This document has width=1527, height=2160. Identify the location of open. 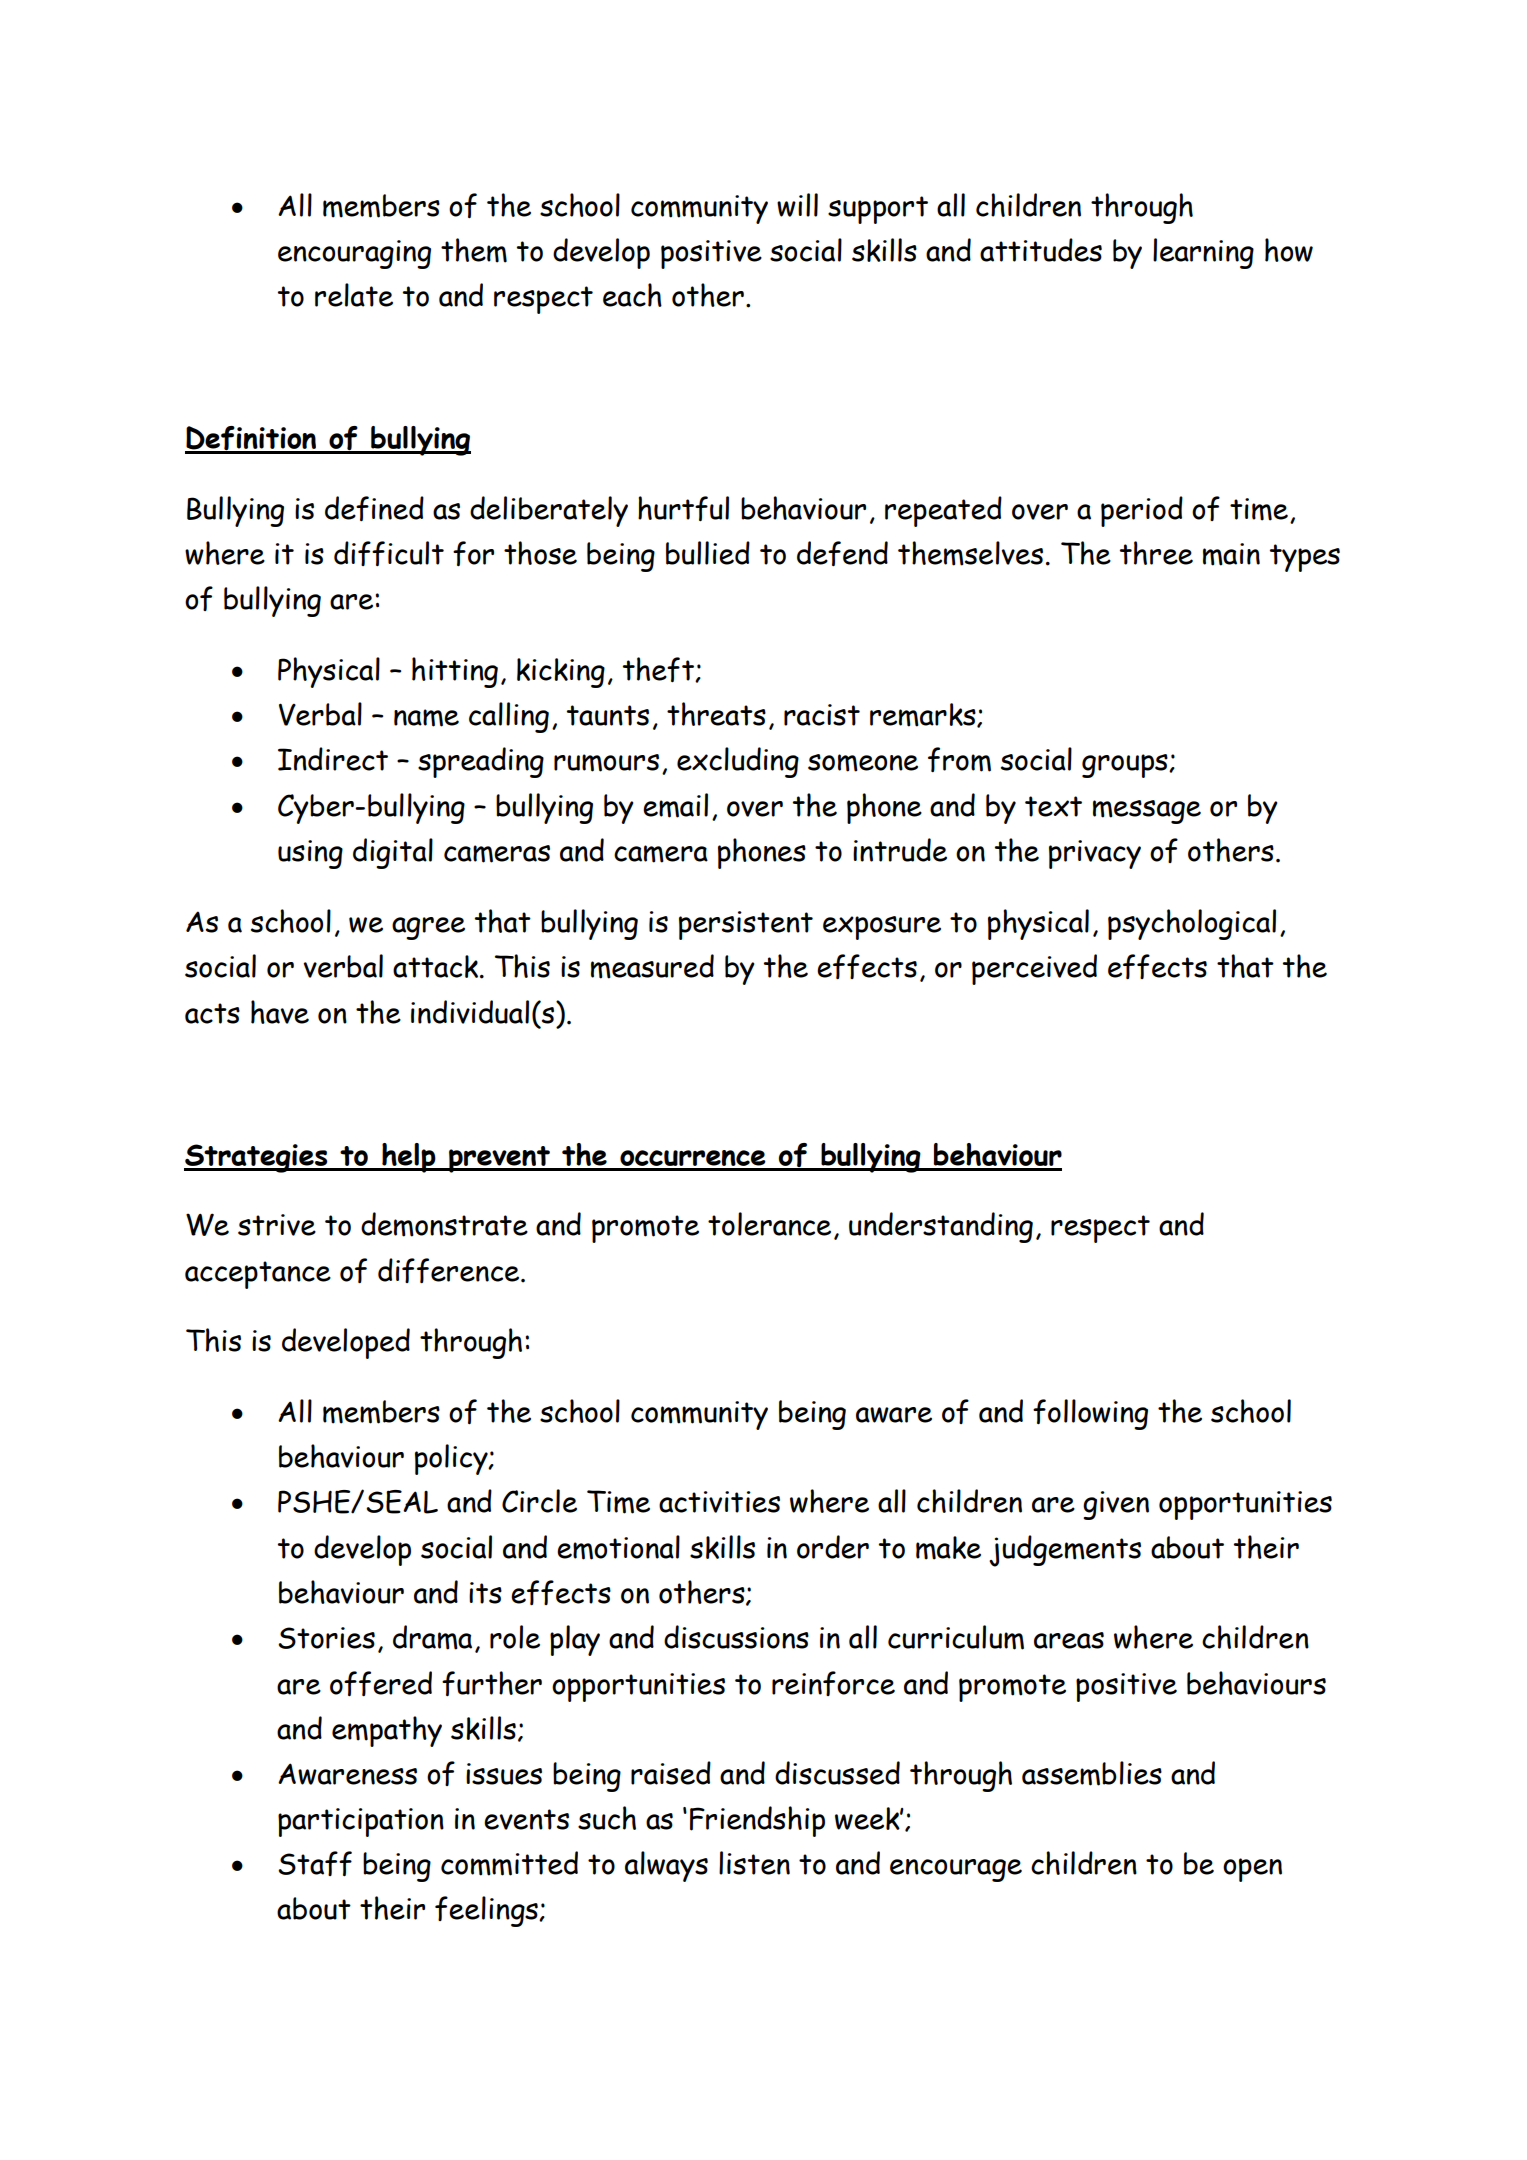
(1252, 1870).
